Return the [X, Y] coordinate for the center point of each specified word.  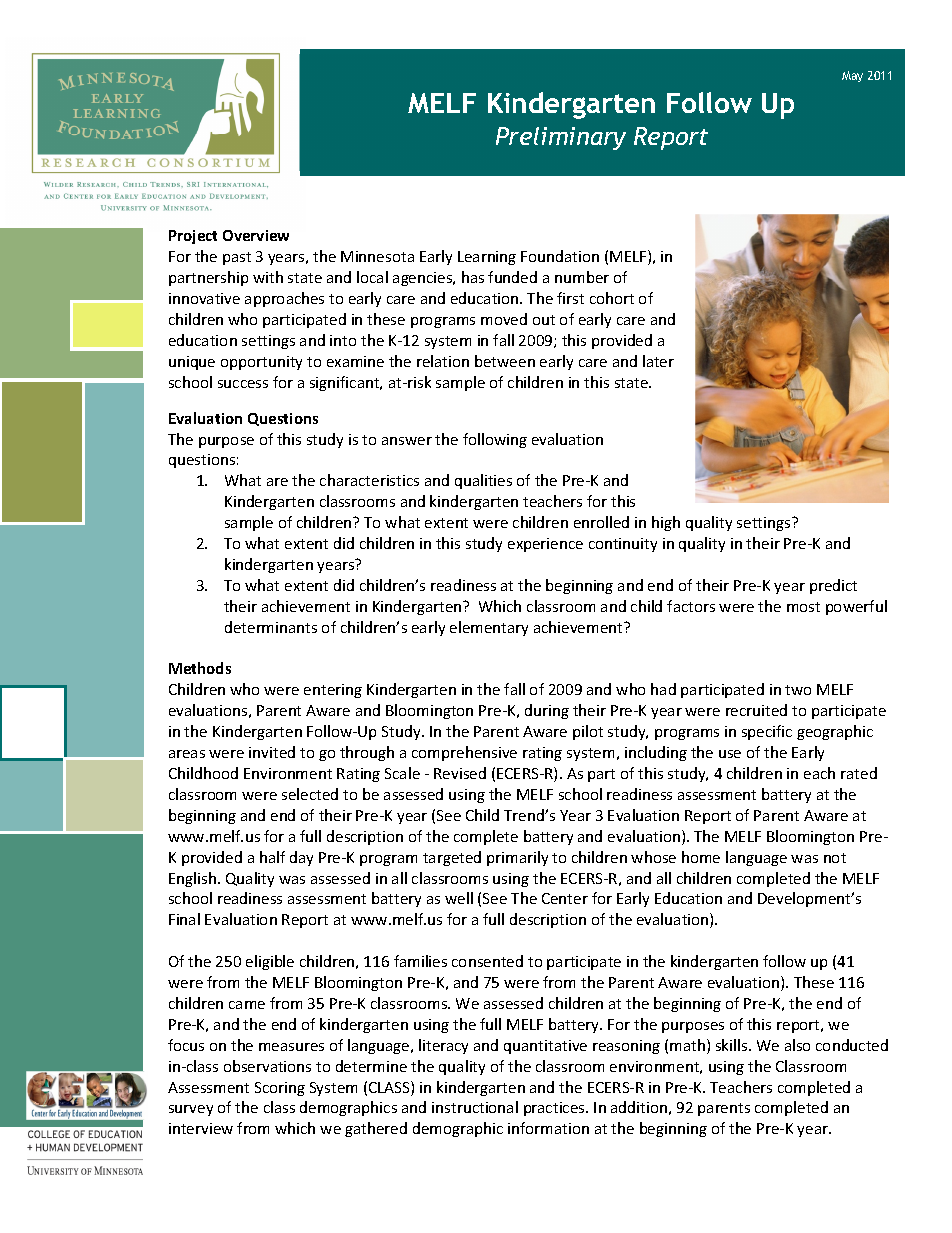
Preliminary [561, 138]
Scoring [280, 1089]
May [852, 76]
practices [555, 1109]
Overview [256, 235]
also [797, 1045]
